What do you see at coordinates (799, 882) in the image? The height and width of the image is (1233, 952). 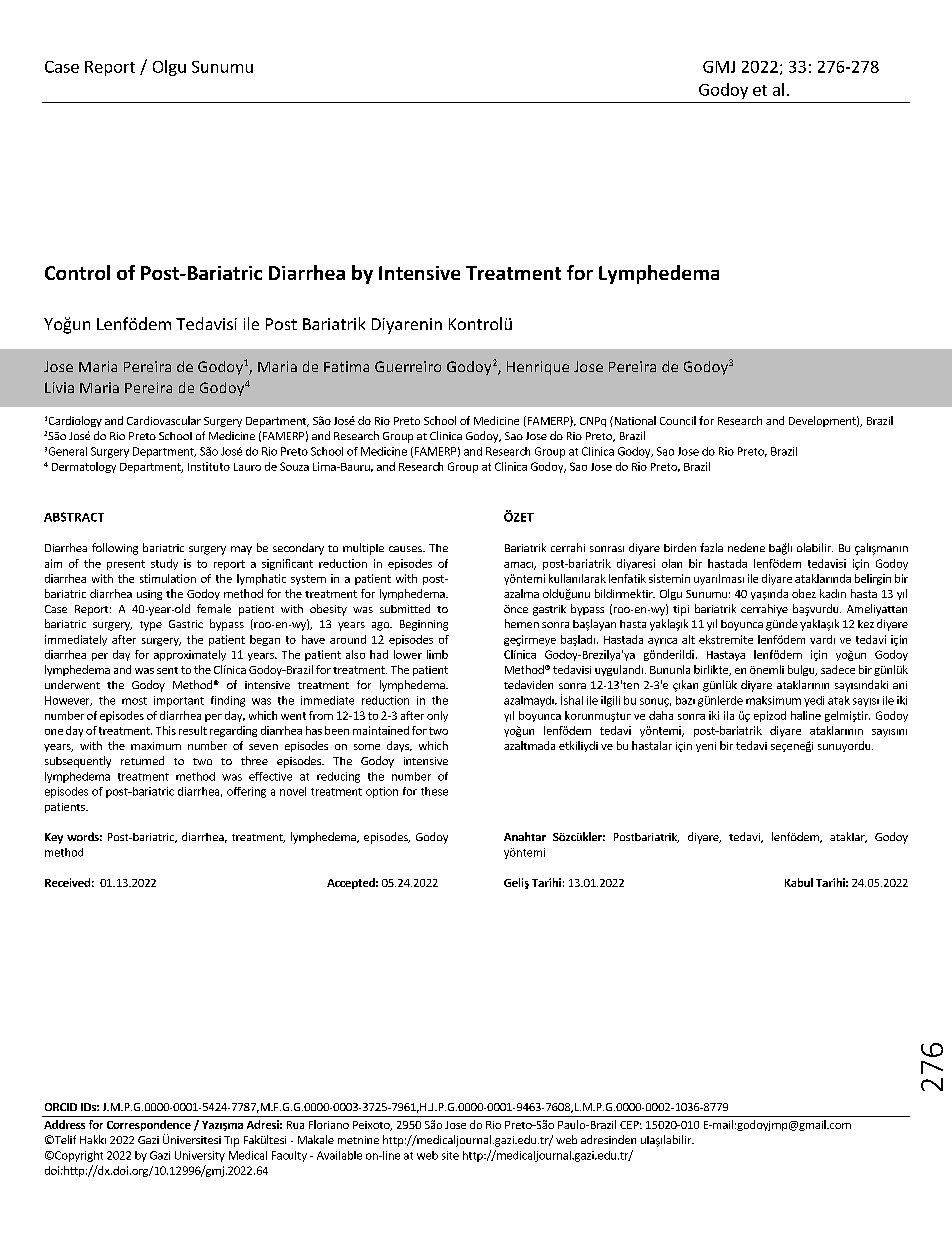 I see `Kabul` at bounding box center [799, 882].
